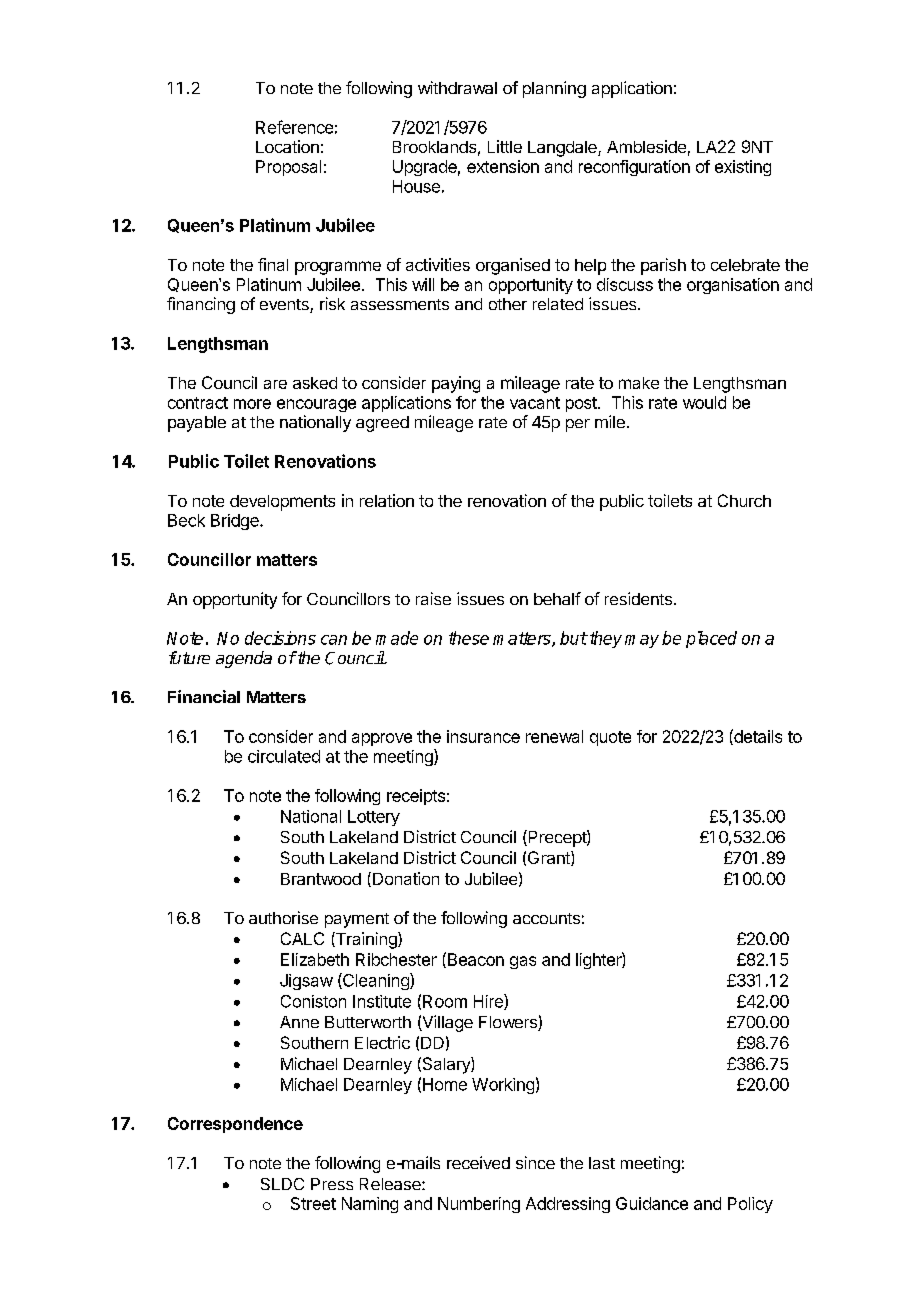 The height and width of the image is (1308, 924). Describe the element at coordinates (416, 797) in the image. I see `receipts` at that location.
